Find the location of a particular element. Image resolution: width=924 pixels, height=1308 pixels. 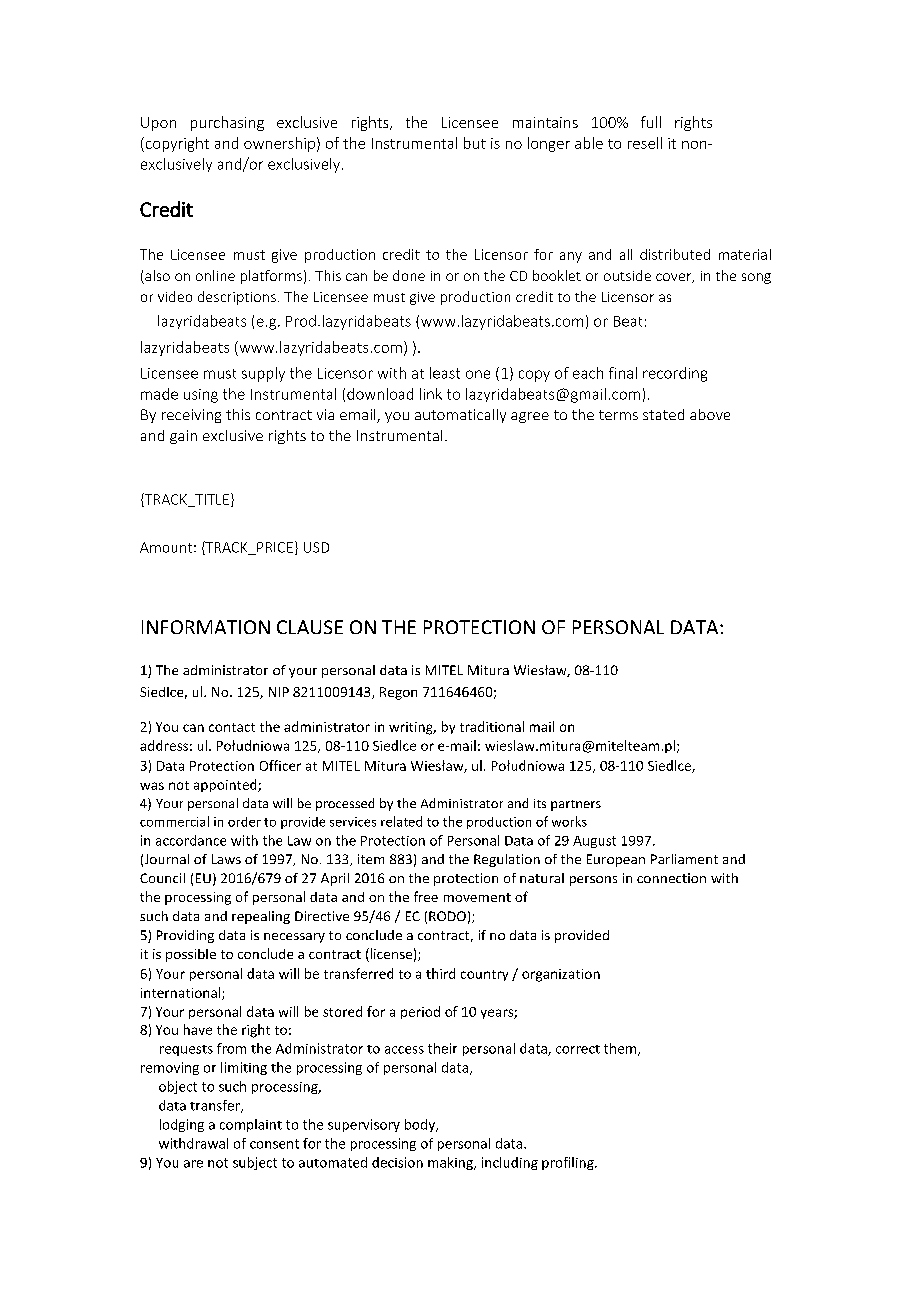

gain is located at coordinates (183, 437).
